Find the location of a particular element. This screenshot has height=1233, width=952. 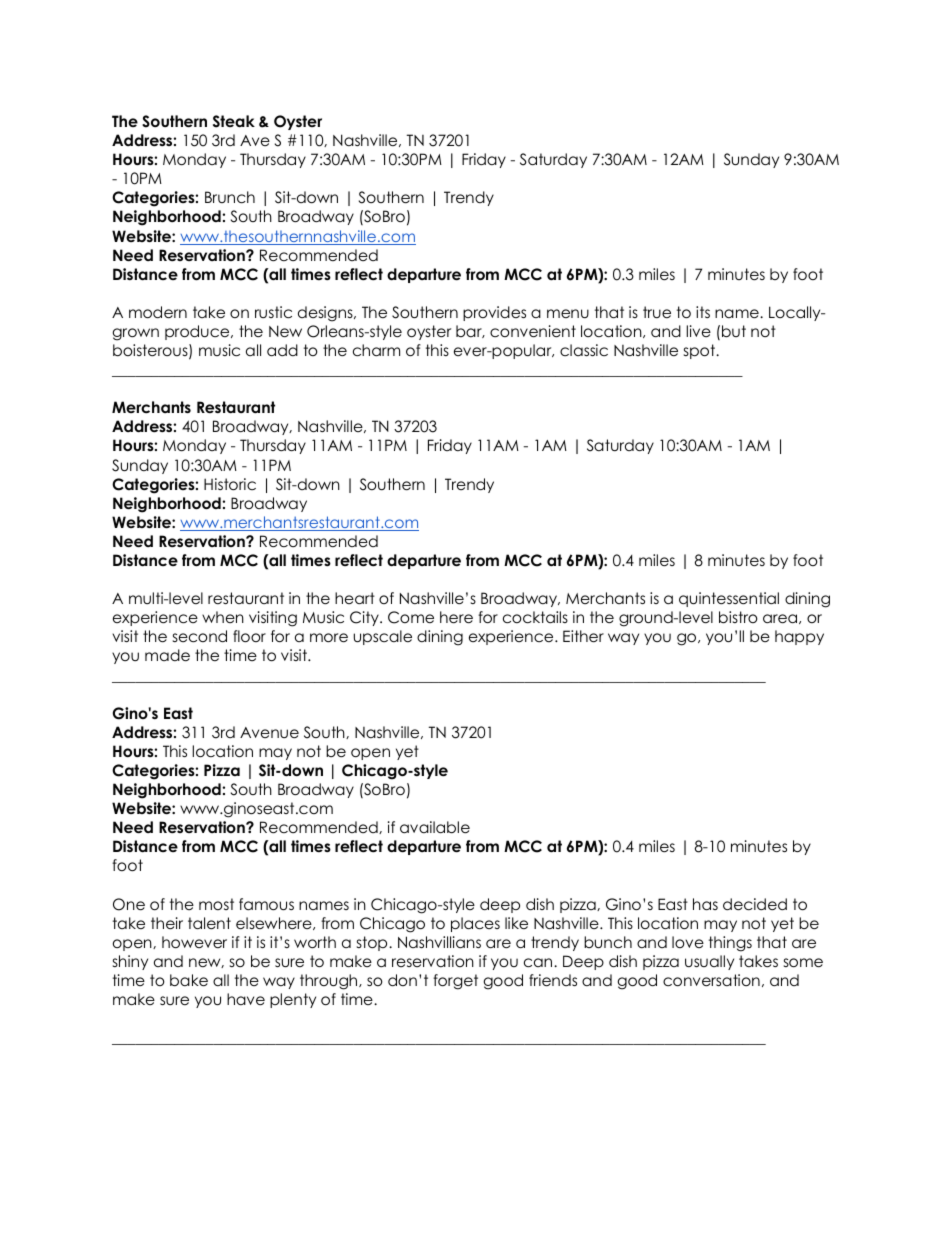

bake is located at coordinates (189, 980).
